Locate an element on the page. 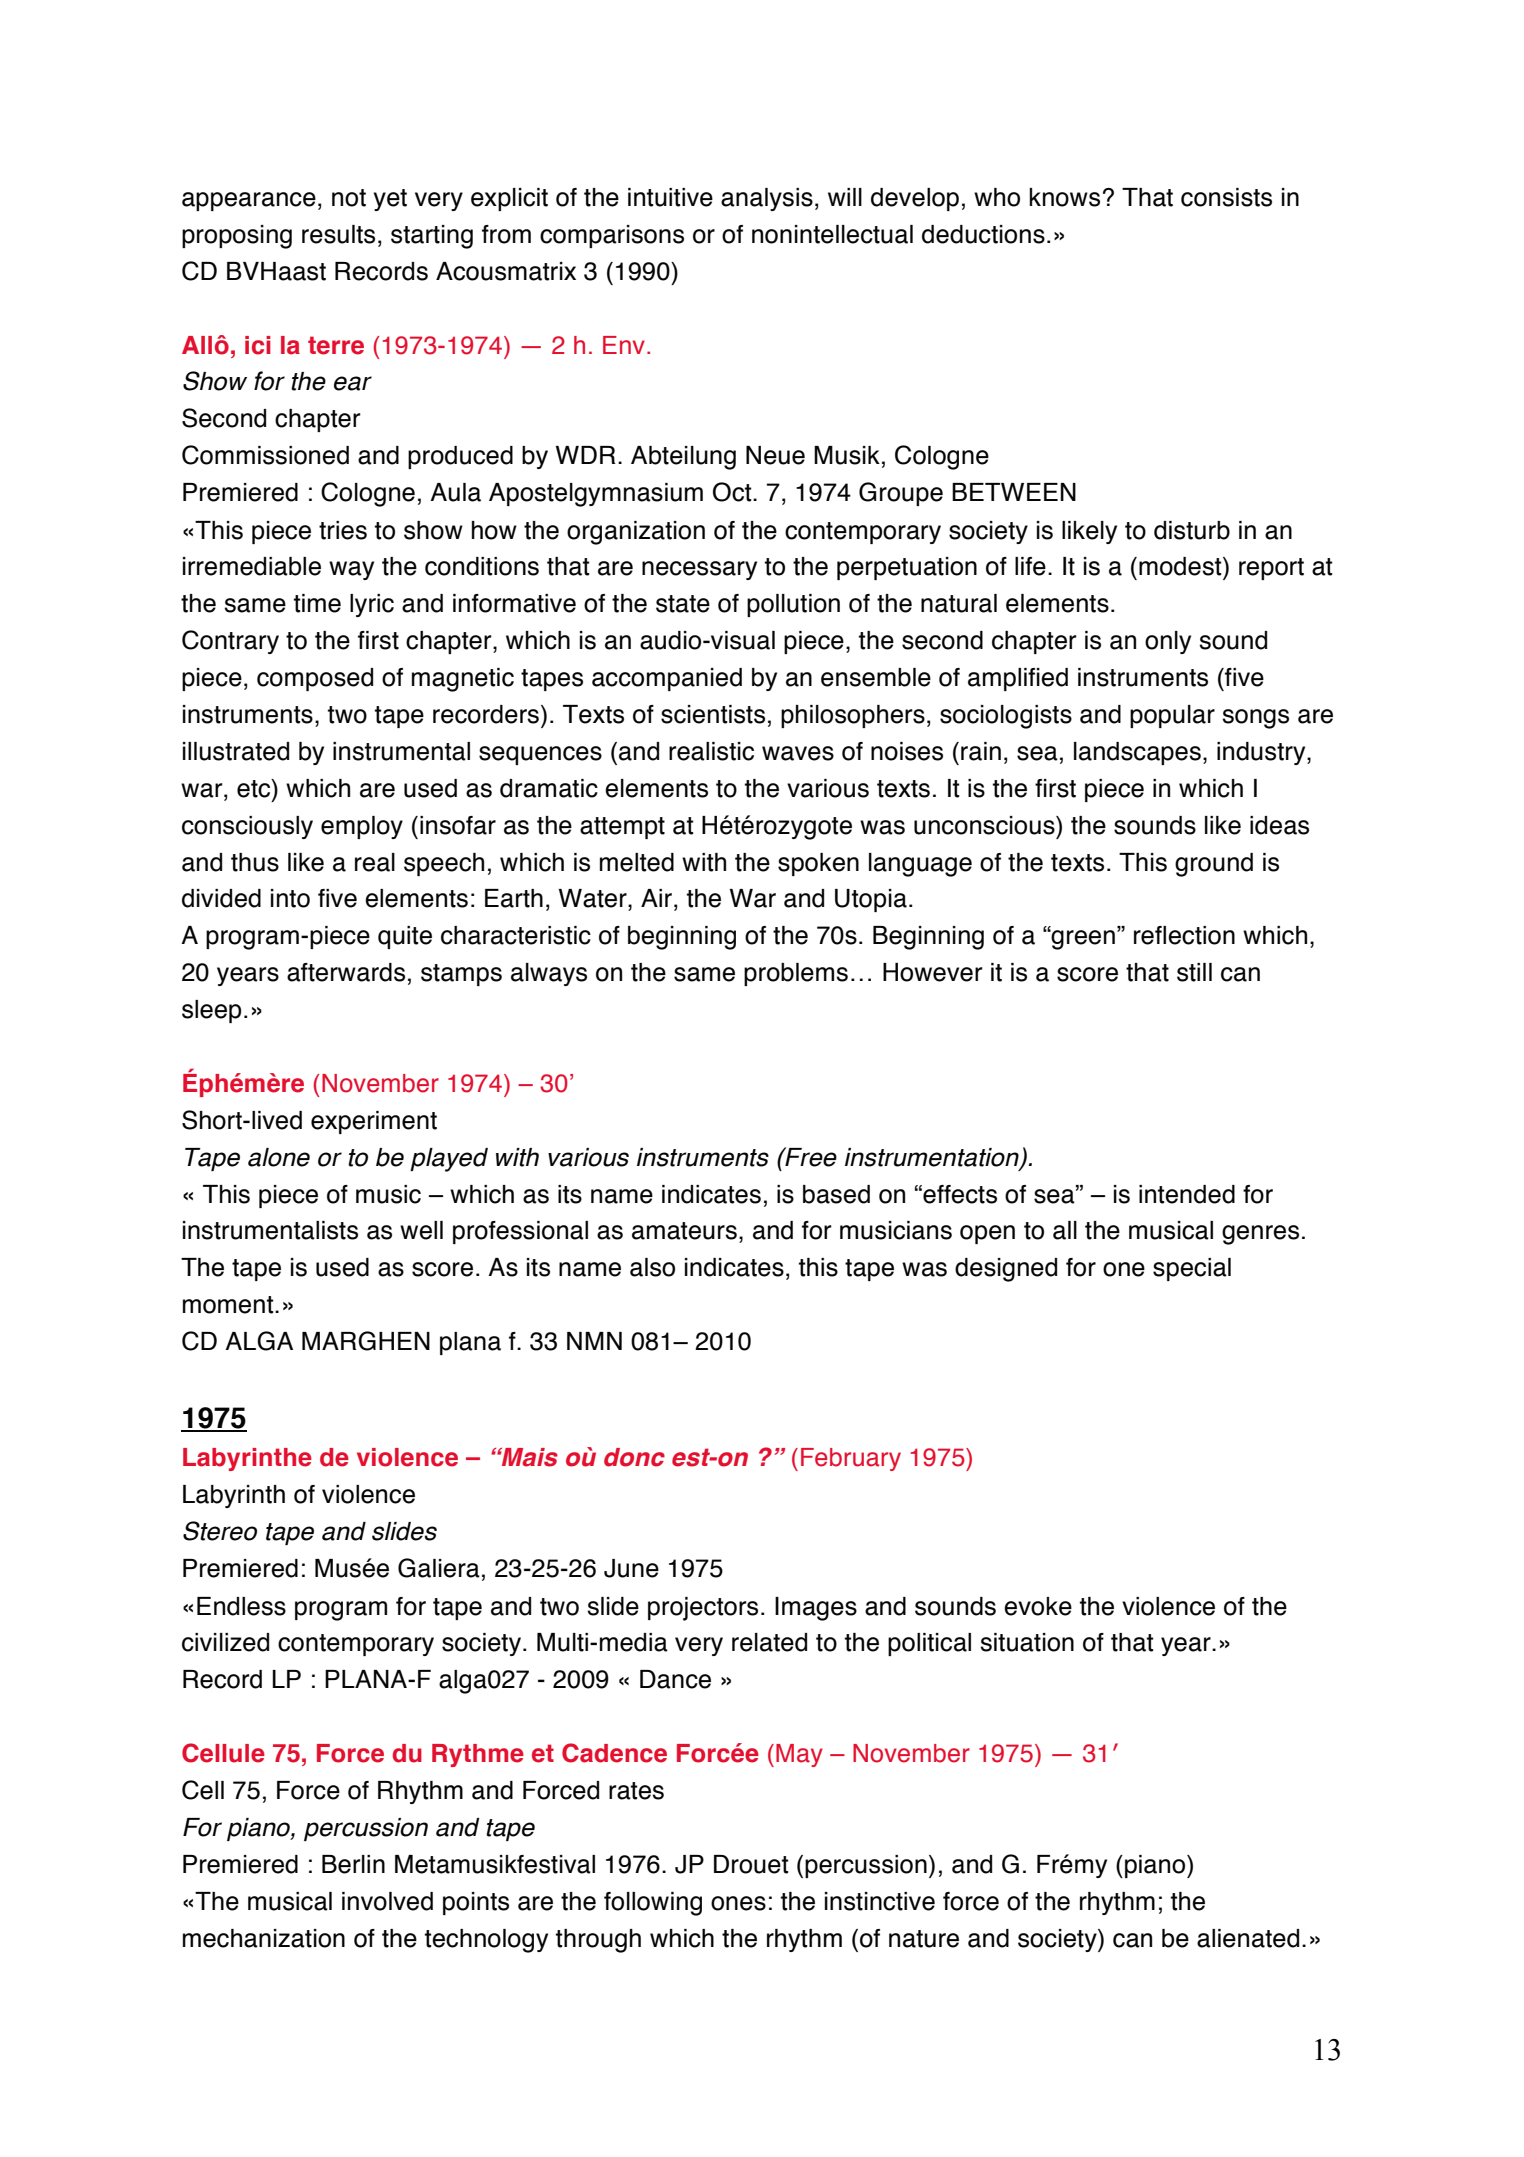 Image resolution: width=1524 pixels, height=2157 pixels. ones is located at coordinates (738, 1903).
